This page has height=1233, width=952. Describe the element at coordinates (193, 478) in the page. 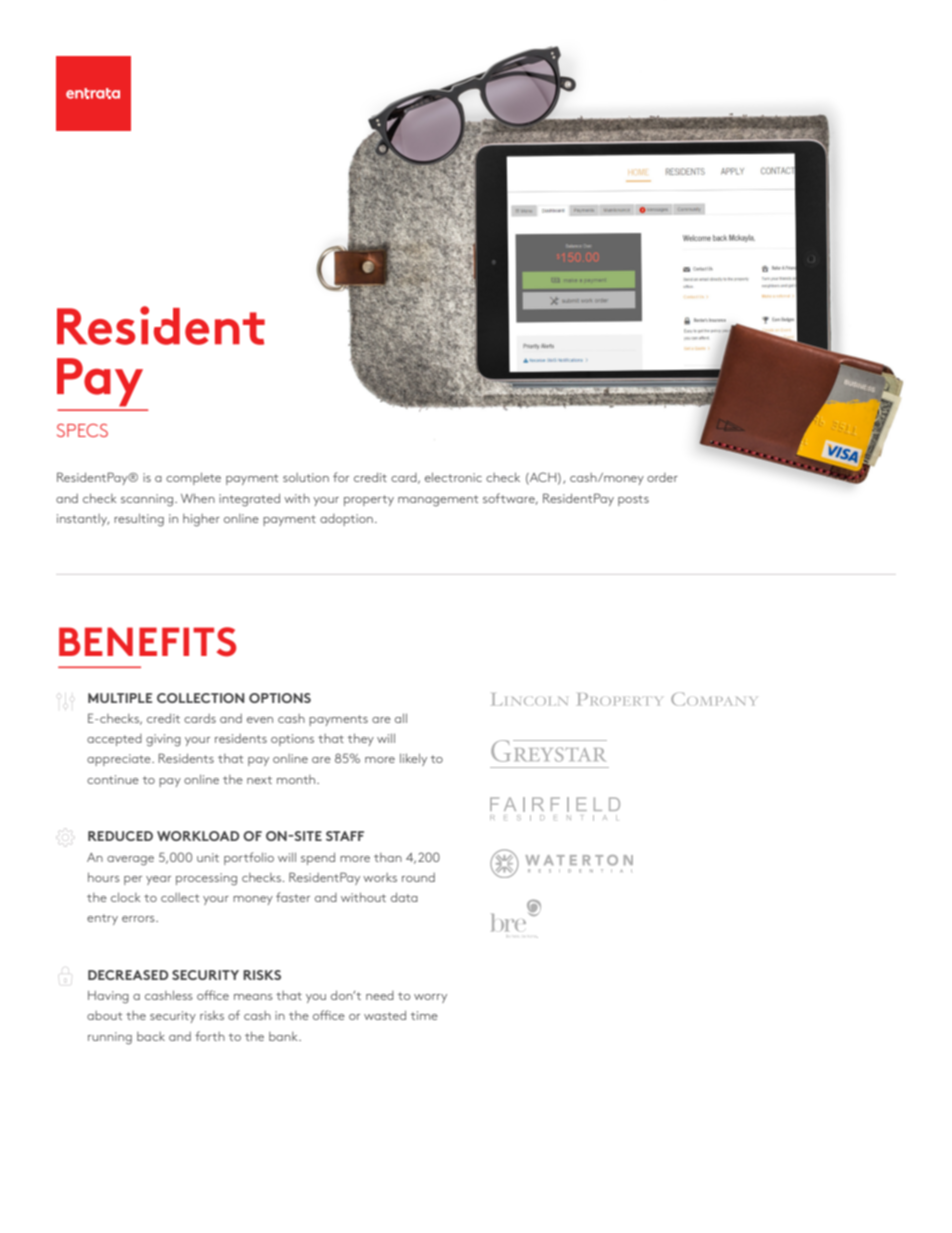

I see `complete` at that location.
